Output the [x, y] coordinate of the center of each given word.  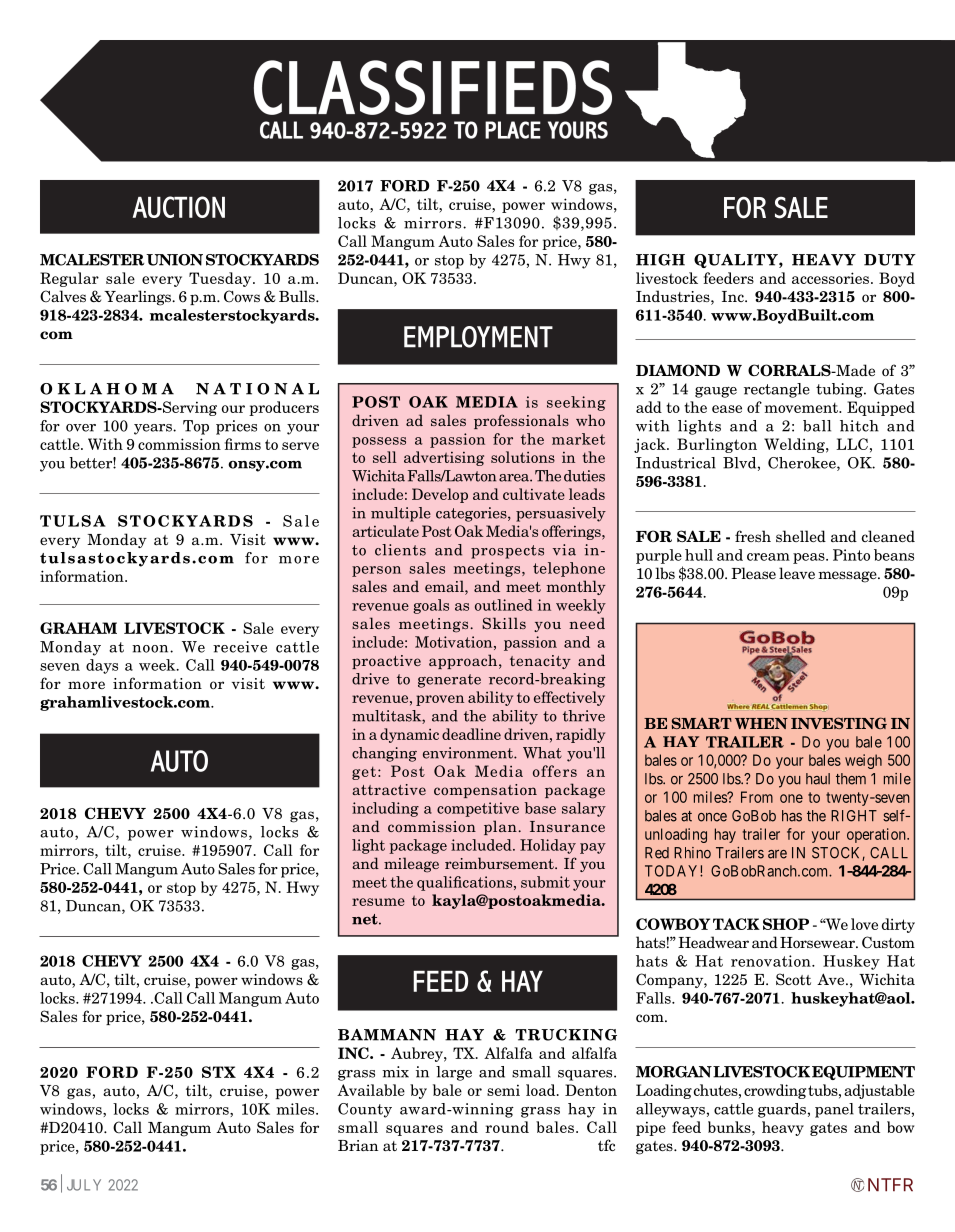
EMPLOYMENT [478, 337]
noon [151, 649]
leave [797, 573]
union [174, 260]
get [364, 773]
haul [818, 779]
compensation [485, 791]
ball [817, 426]
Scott [793, 979]
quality [737, 261]
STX [219, 1072]
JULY [84, 1185]
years [154, 429]
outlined [504, 605]
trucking [566, 1035]
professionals [521, 421]
